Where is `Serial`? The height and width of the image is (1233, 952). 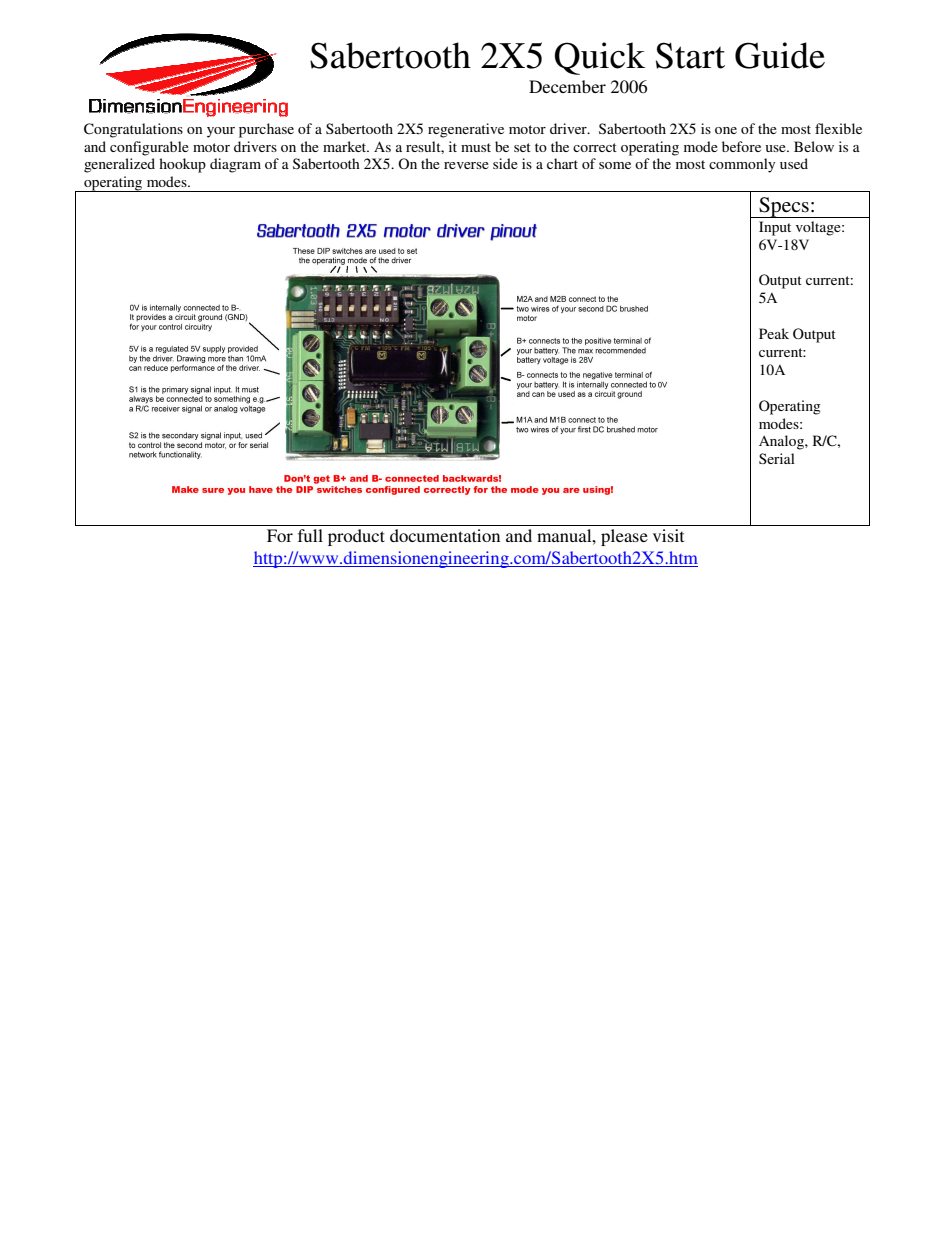 Serial is located at coordinates (777, 458).
